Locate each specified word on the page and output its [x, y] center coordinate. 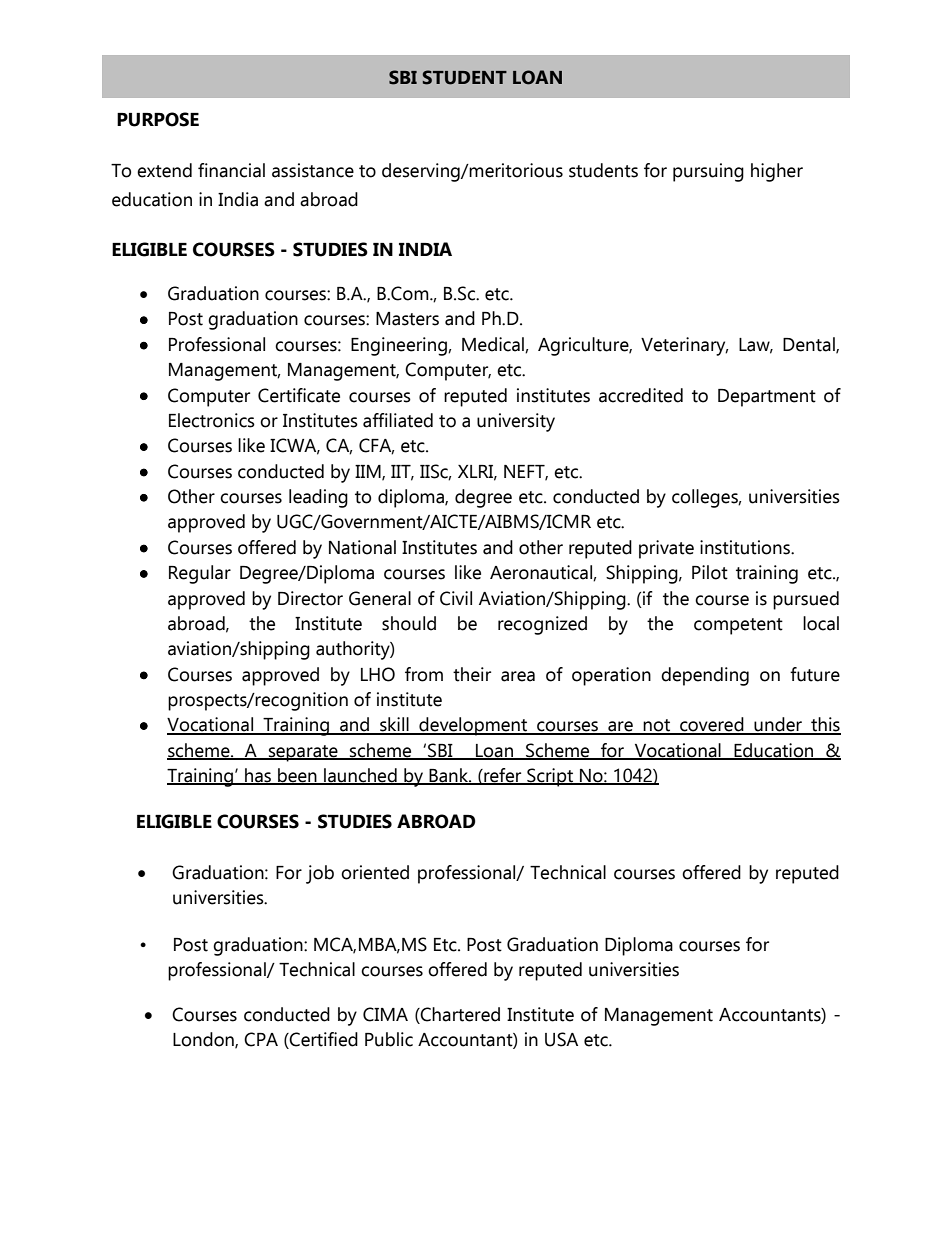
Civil [456, 598]
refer [503, 776]
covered [712, 725]
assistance [313, 170]
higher [777, 172]
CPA [261, 1039]
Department [767, 398]
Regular [200, 574]
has [258, 776]
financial [231, 170]
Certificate [299, 395]
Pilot [710, 572]
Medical [494, 345]
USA [561, 1039]
